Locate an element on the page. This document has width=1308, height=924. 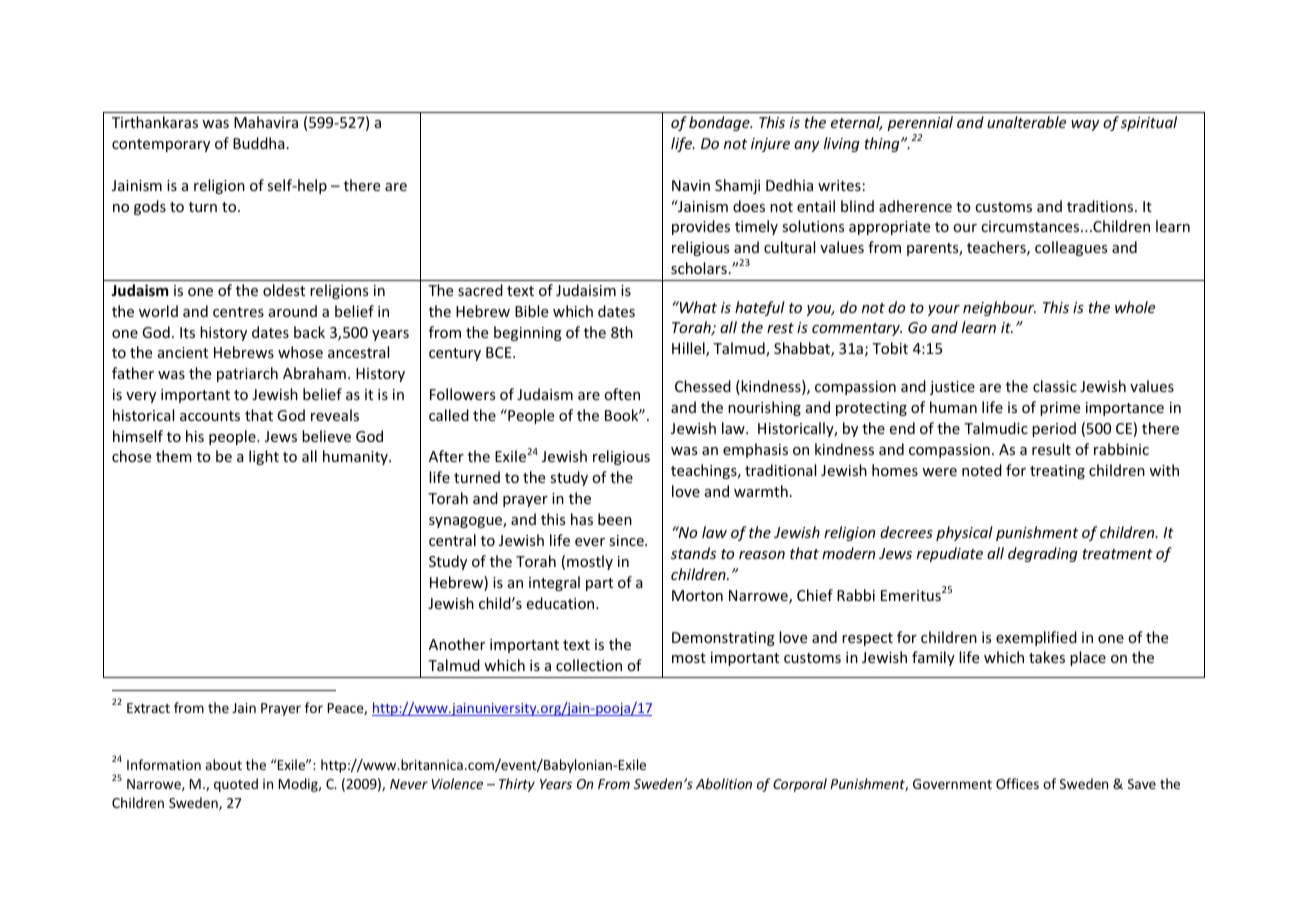
bondage is located at coordinates (720, 123).
